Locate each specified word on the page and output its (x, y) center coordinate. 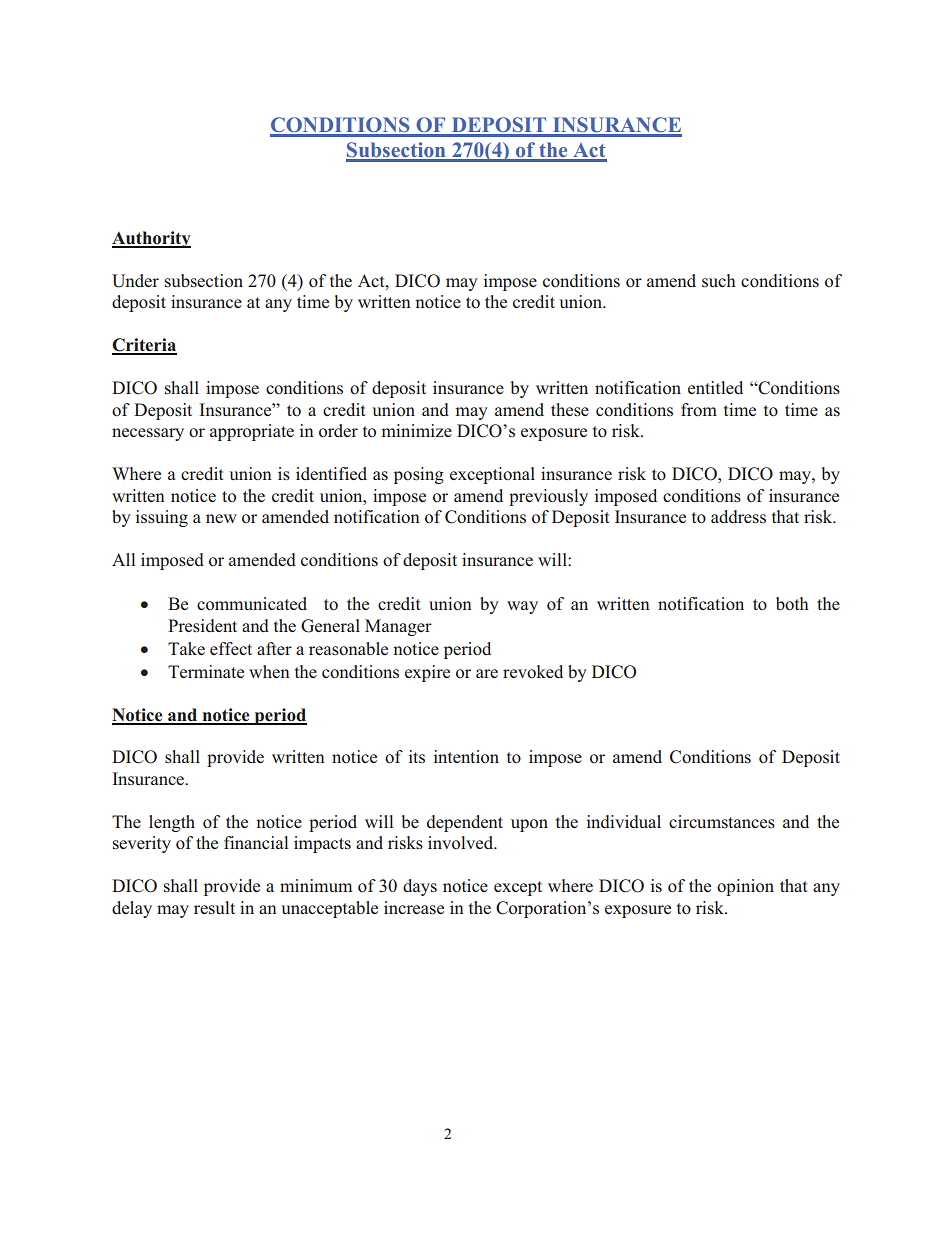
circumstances (722, 822)
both (792, 604)
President (202, 626)
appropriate (252, 432)
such (719, 280)
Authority (151, 239)
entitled (715, 387)
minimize (417, 430)
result (214, 908)
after (274, 648)
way (522, 607)
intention (466, 756)
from (699, 410)
